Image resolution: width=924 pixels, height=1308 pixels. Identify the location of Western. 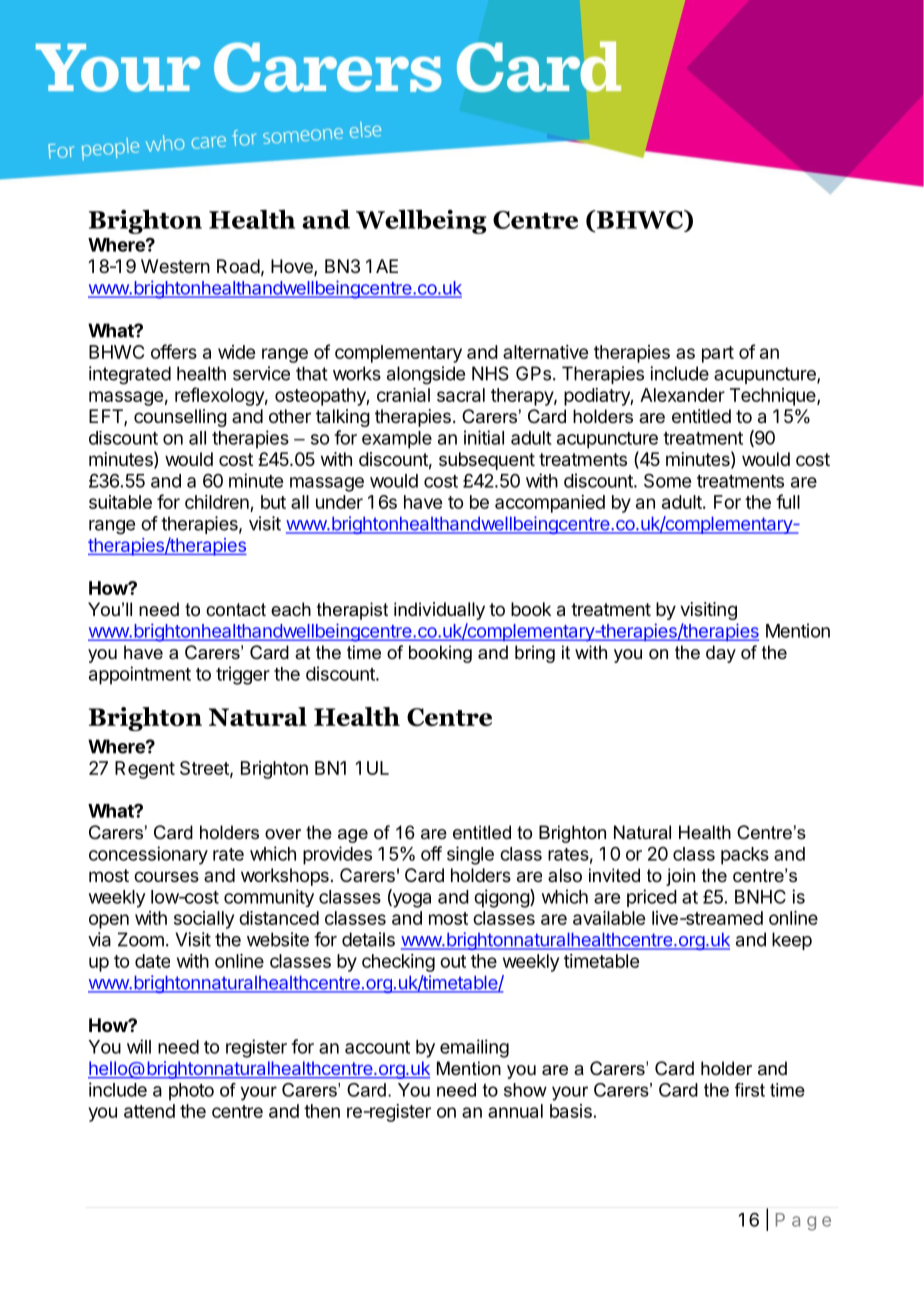
(175, 266).
